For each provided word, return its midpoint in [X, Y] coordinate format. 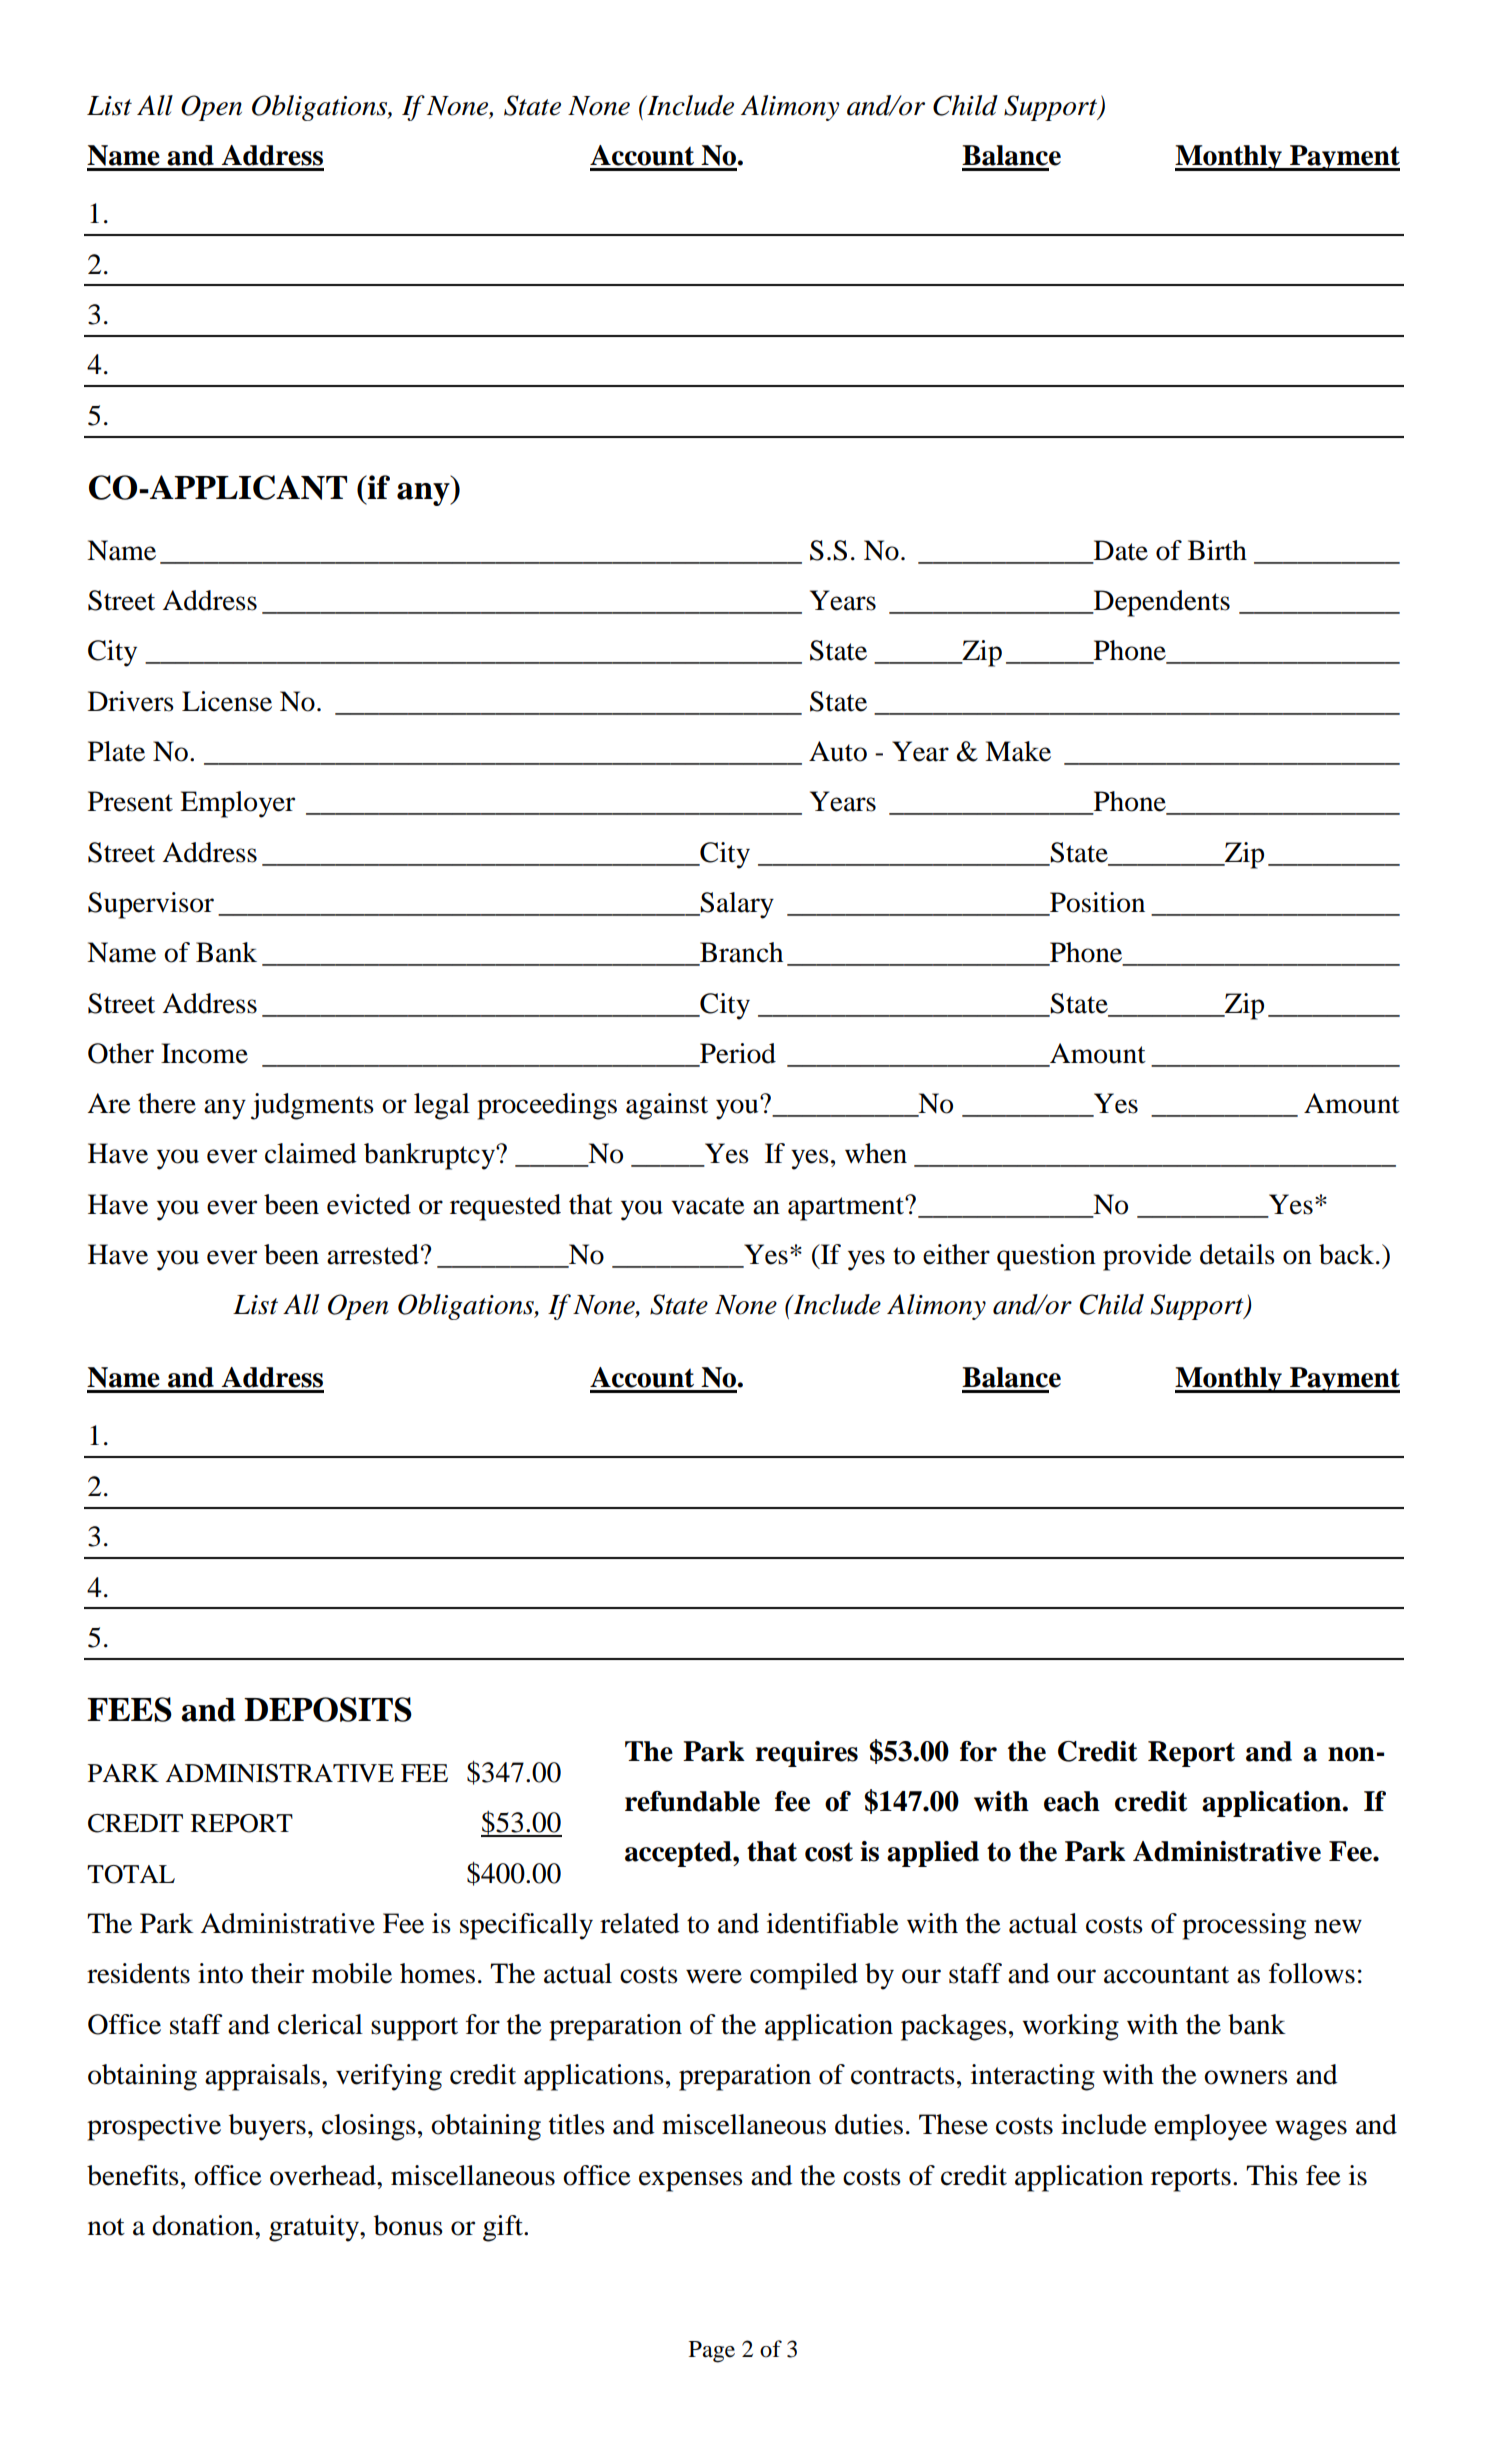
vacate [708, 1206]
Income [204, 1053]
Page [712, 2352]
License [227, 701]
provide [1147, 1257]
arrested [373, 1254]
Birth [1217, 550]
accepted [679, 1854]
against [667, 1106]
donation [204, 2225]
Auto [838, 751]
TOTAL [131, 1874]
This [1272, 2175]
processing [1244, 1926]
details [1237, 1254]
